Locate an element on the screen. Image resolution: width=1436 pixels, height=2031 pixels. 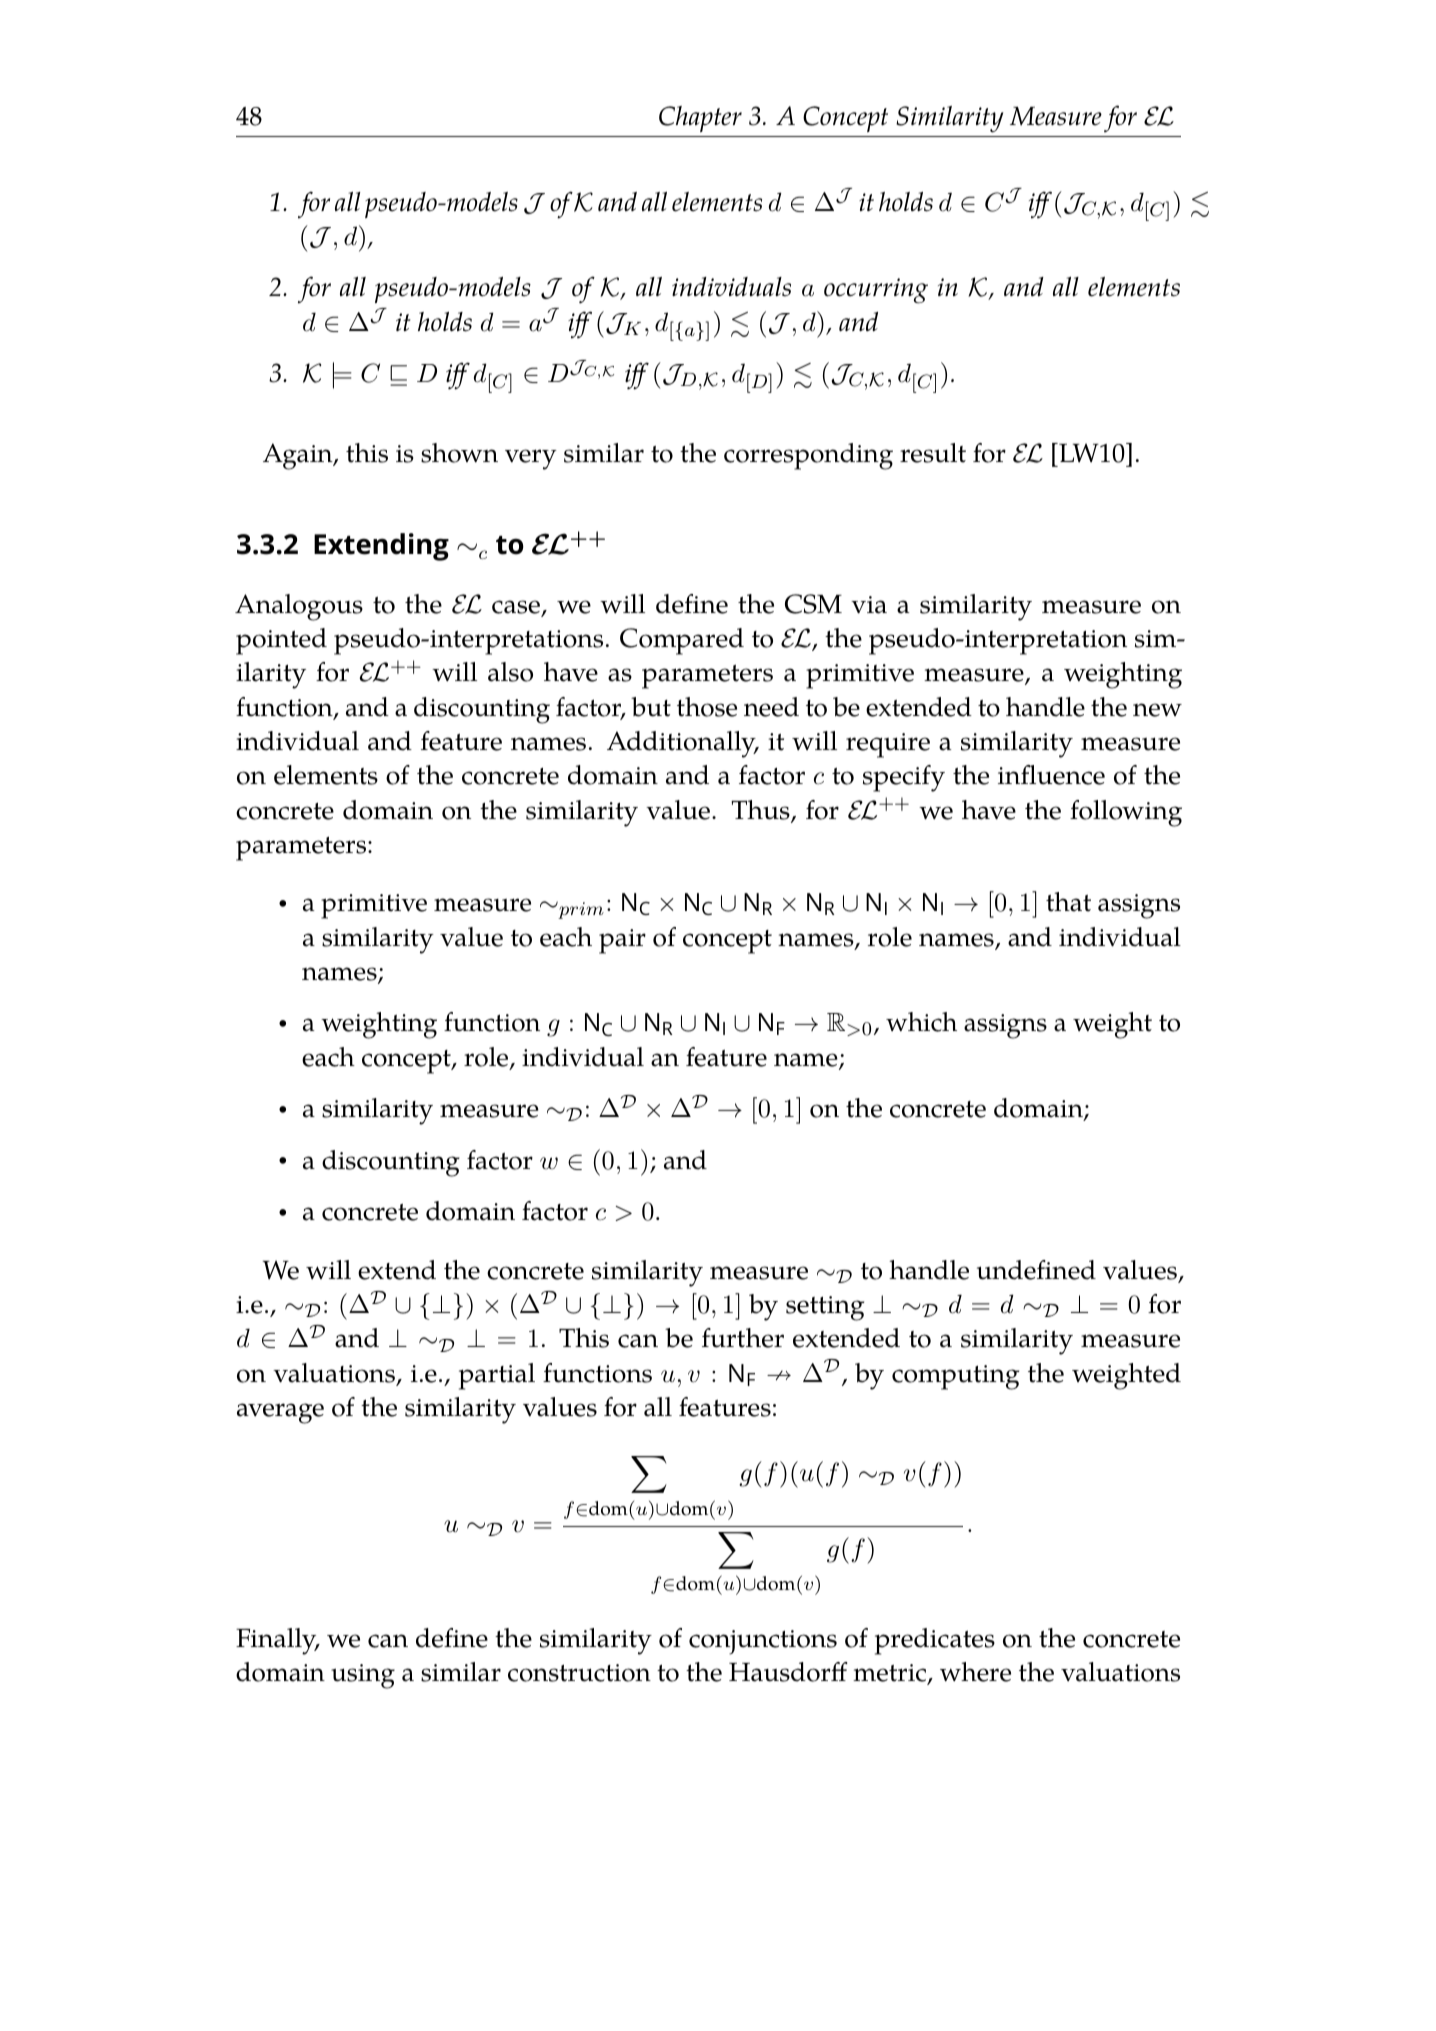
corresponding is located at coordinates (808, 456).
